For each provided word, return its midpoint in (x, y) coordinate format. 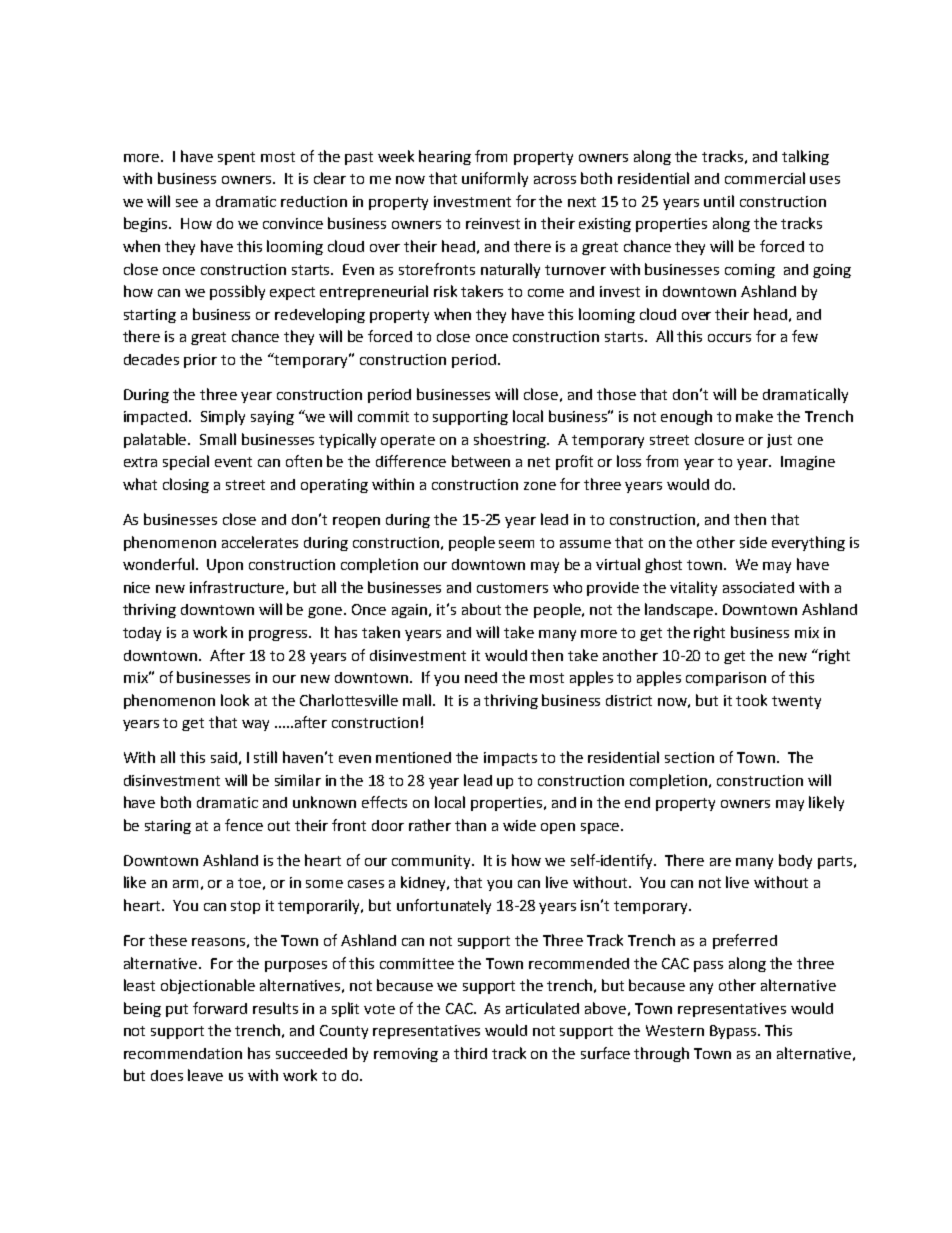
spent (236, 158)
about (481, 609)
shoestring (511, 440)
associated (758, 587)
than (470, 825)
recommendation (183, 1053)
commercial (765, 178)
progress (280, 635)
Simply (223, 417)
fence (244, 825)
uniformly (495, 179)
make (754, 416)
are (720, 862)
